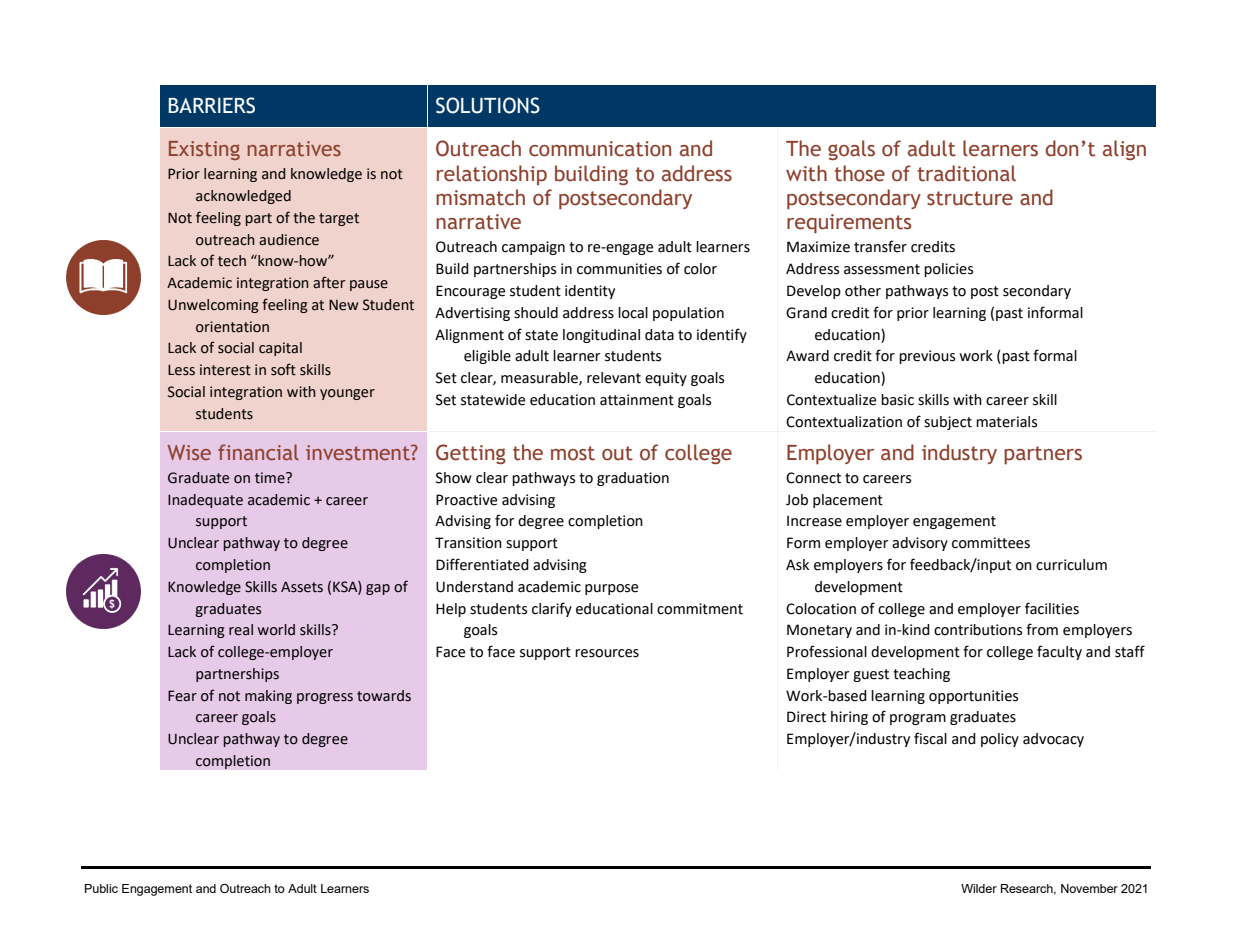 This screenshot has height=952, width=1233. Describe the element at coordinates (205, 501) in the screenshot. I see `Inadequate` at that location.
